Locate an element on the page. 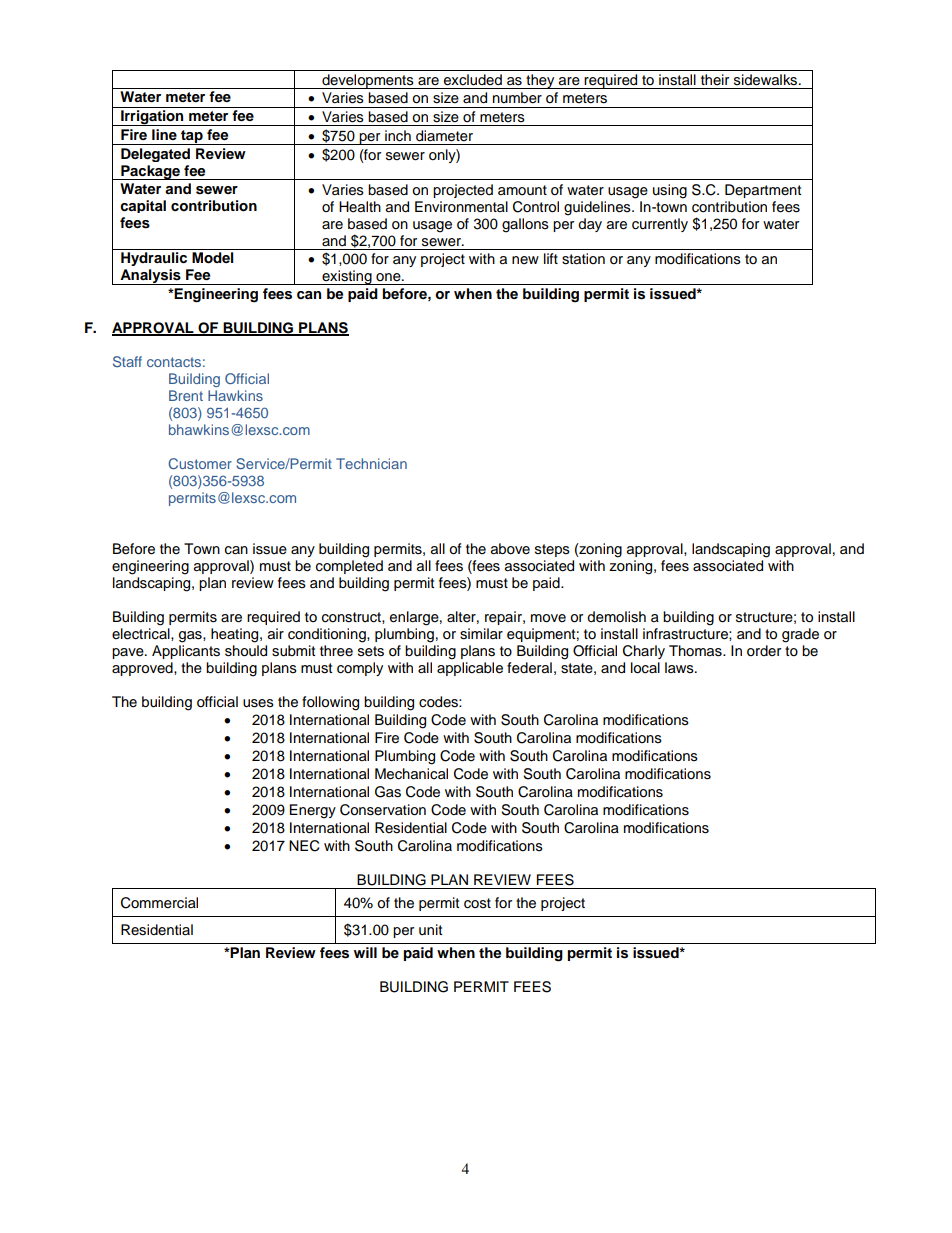 The height and width of the document is (1233, 952). station is located at coordinates (583, 259).
